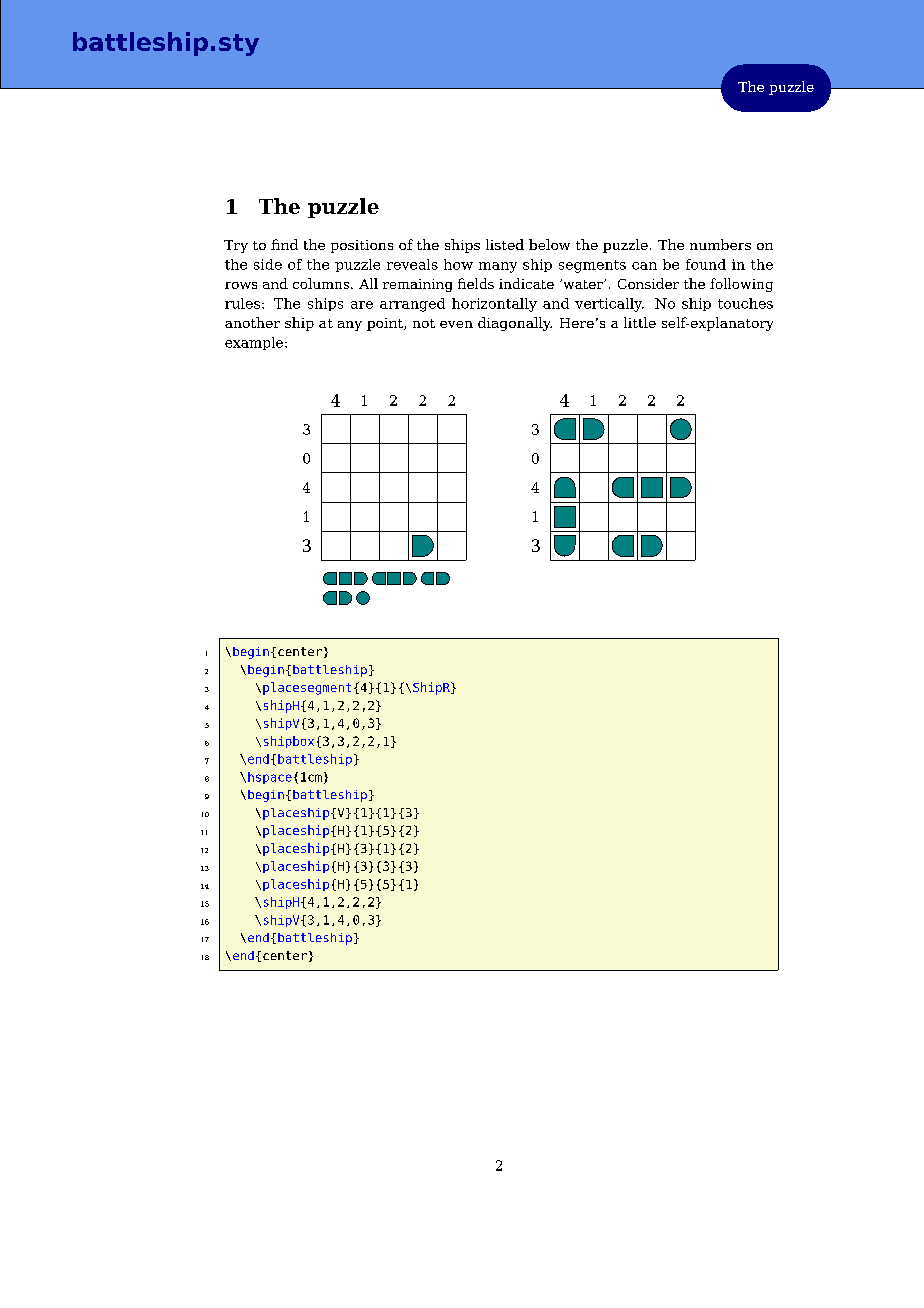 The image size is (924, 1308). What do you see at coordinates (456, 324) in the document?
I see `even` at bounding box center [456, 324].
